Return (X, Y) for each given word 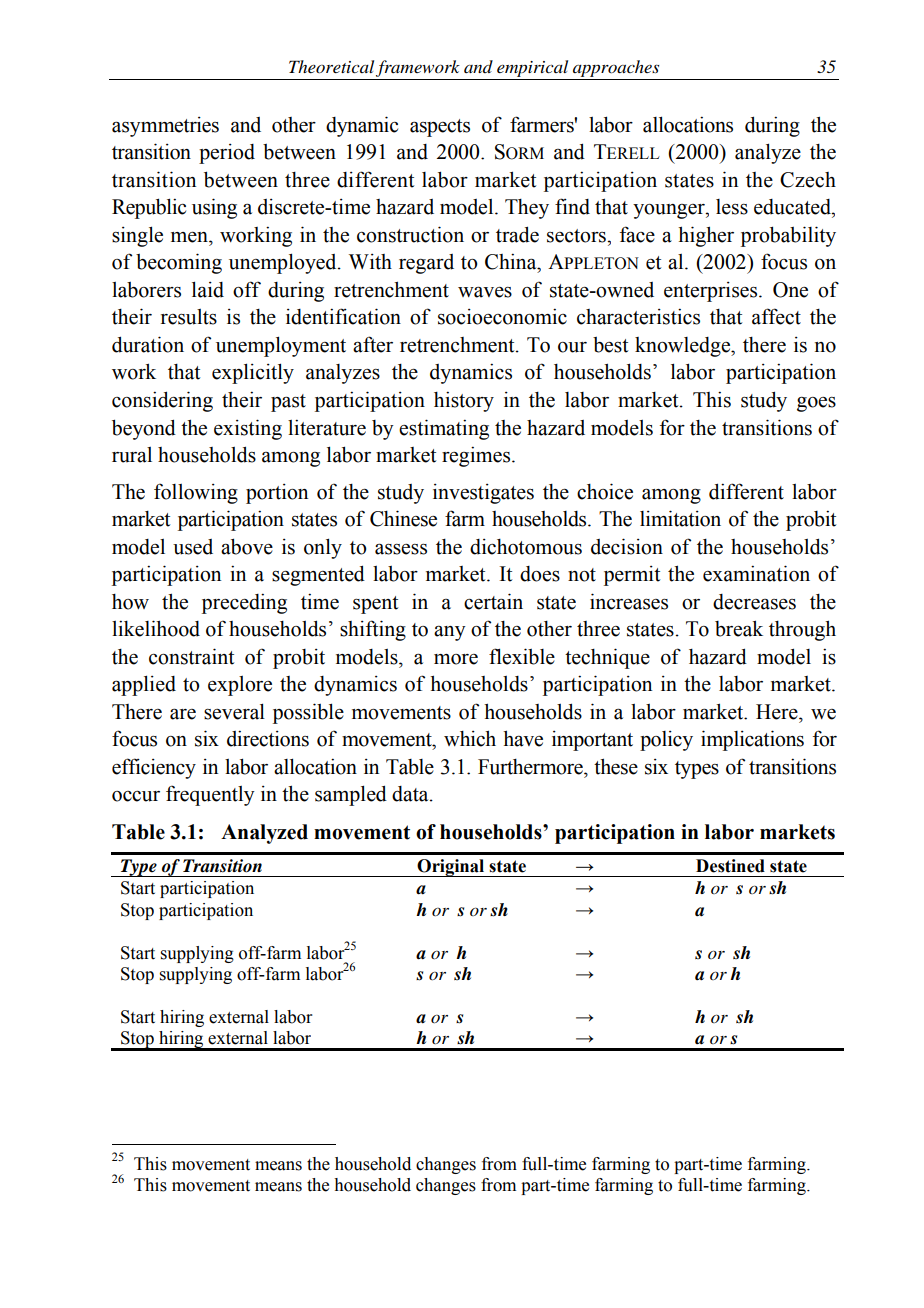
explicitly (253, 373)
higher (706, 236)
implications (752, 740)
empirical (533, 70)
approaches (616, 70)
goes (816, 404)
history (464, 401)
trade (517, 234)
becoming (179, 263)
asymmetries (165, 127)
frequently (210, 795)
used (193, 547)
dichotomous (526, 547)
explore (240, 686)
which (470, 738)
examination (756, 573)
